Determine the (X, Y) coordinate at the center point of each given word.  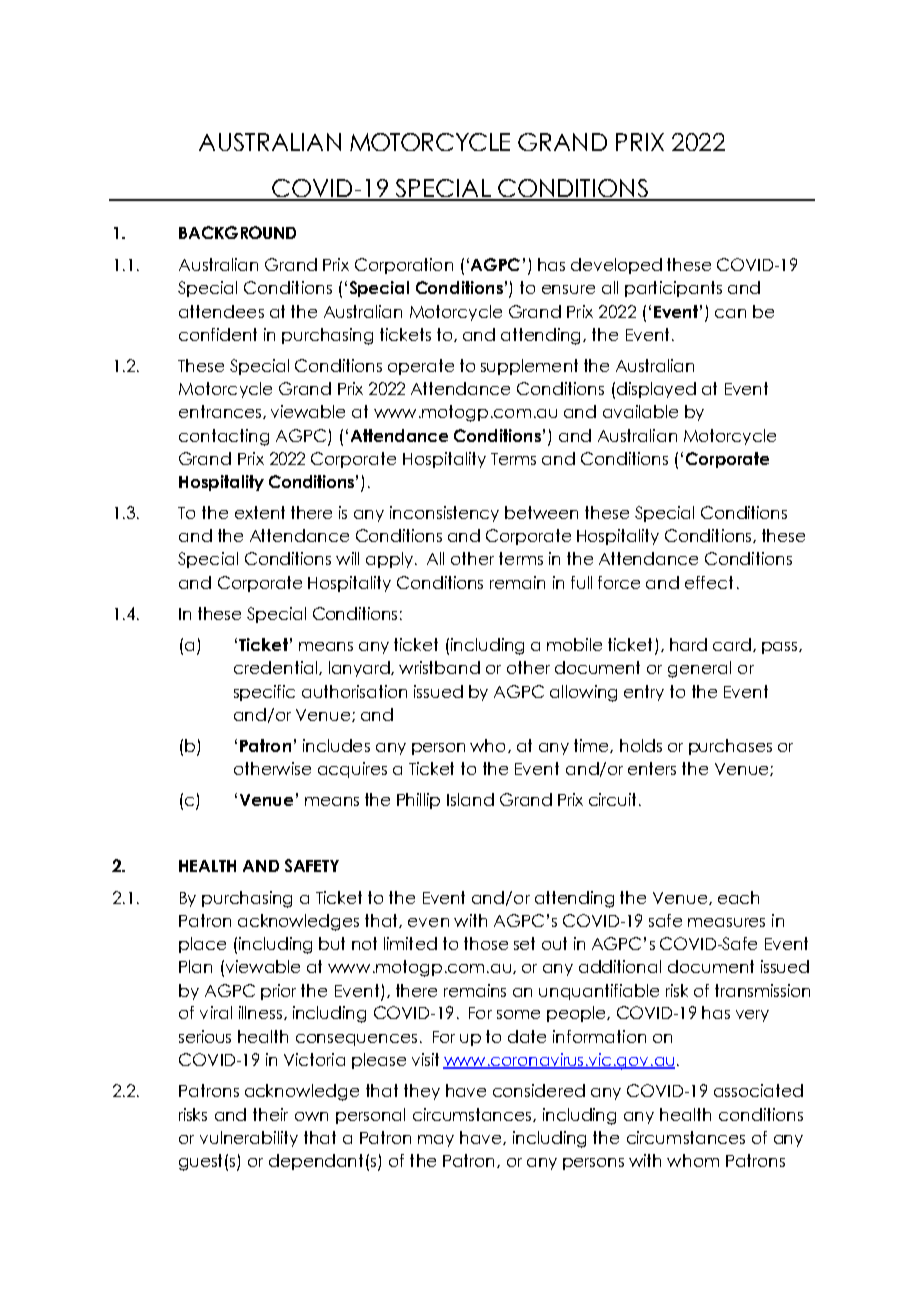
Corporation (404, 266)
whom (693, 1160)
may (436, 1141)
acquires (352, 770)
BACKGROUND (237, 232)
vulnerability (249, 1139)
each (738, 897)
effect (709, 582)
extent (260, 512)
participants (673, 289)
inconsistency (444, 514)
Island (470, 799)
